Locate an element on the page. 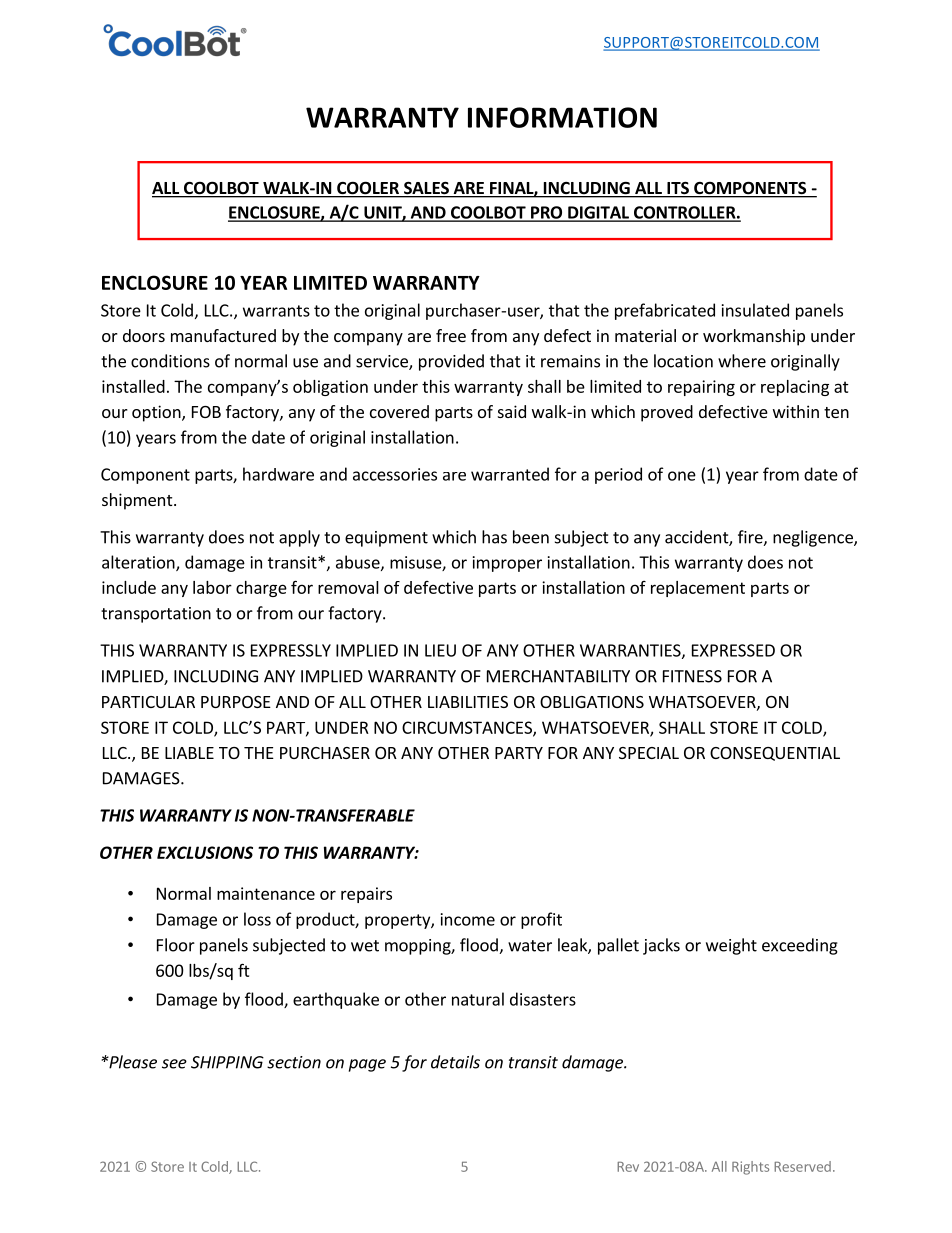 Image resolution: width=952 pixels, height=1233 pixels. SALES is located at coordinates (426, 189).
